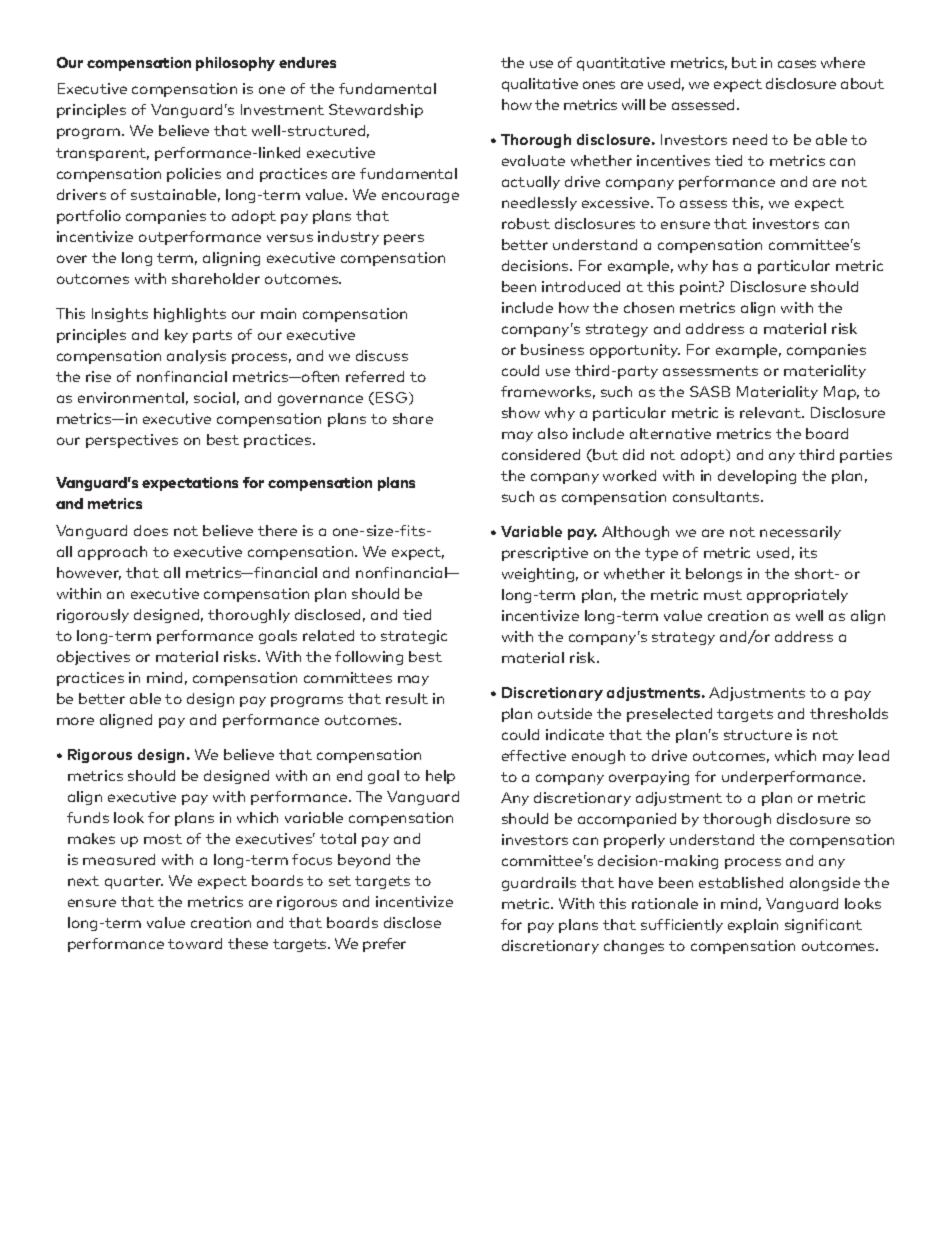  What do you see at coordinates (540, 85) in the screenshot?
I see `qualitative` at bounding box center [540, 85].
